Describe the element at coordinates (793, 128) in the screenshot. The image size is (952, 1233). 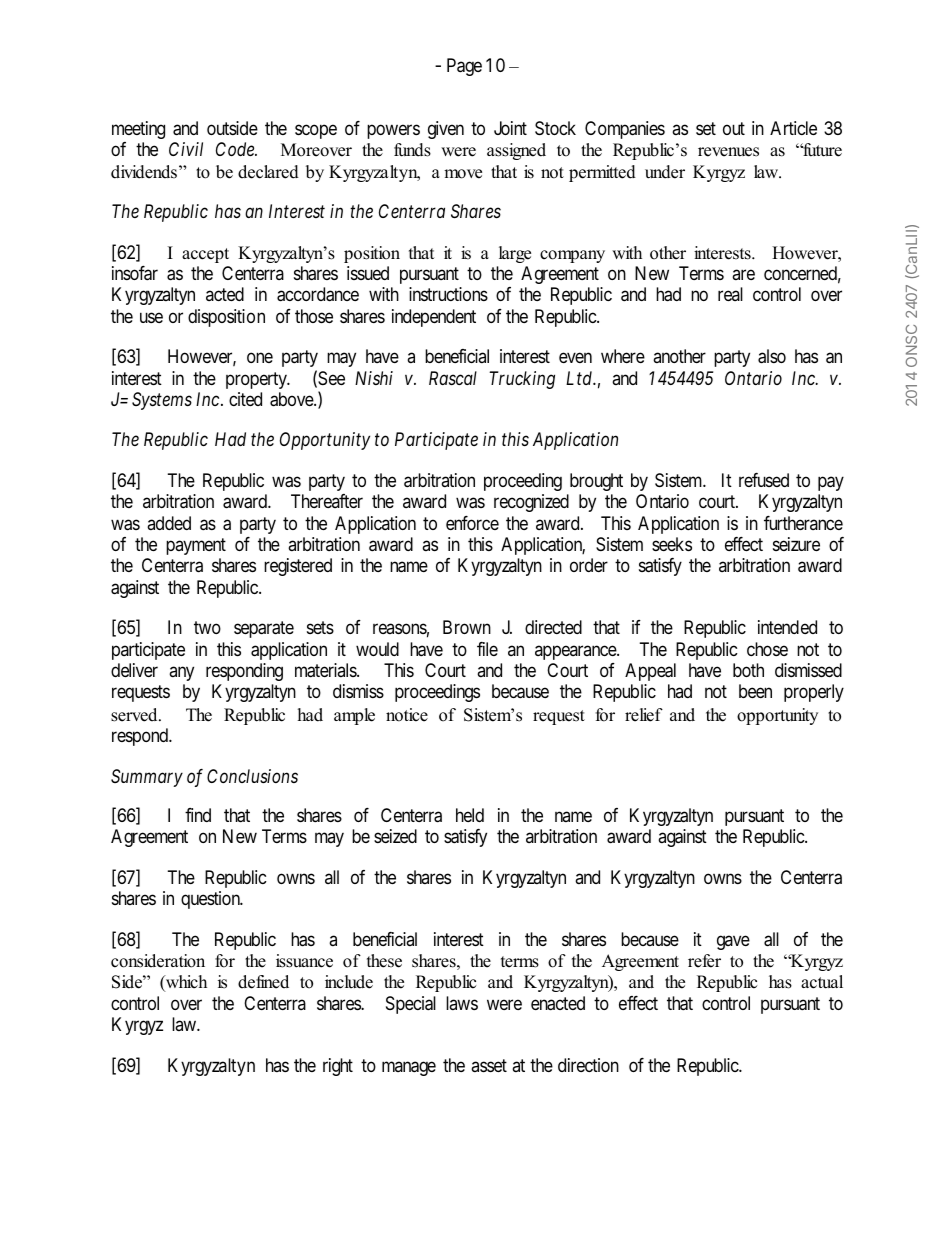
I see `Article` at that location.
